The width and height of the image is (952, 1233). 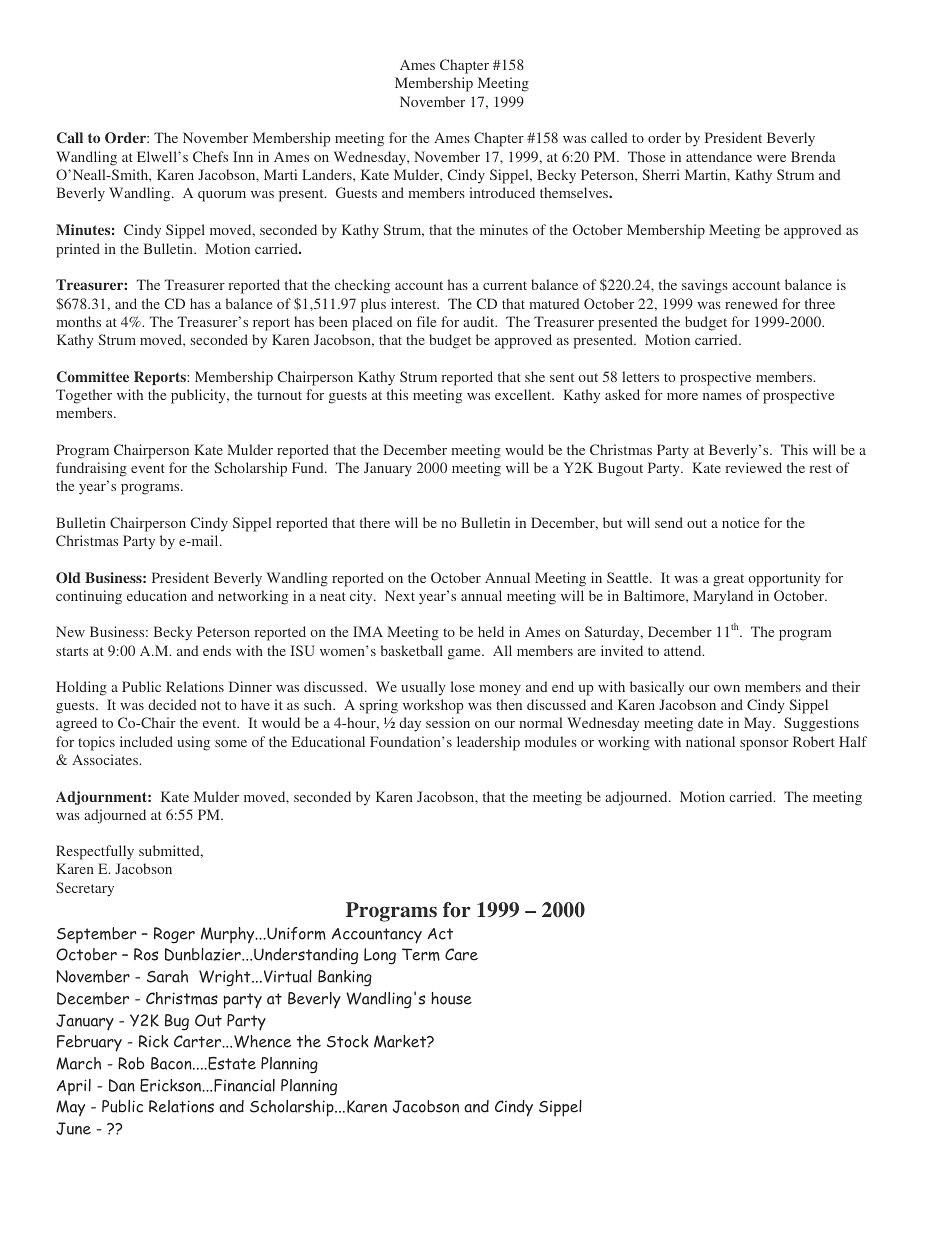 I want to click on lose, so click(x=463, y=686).
